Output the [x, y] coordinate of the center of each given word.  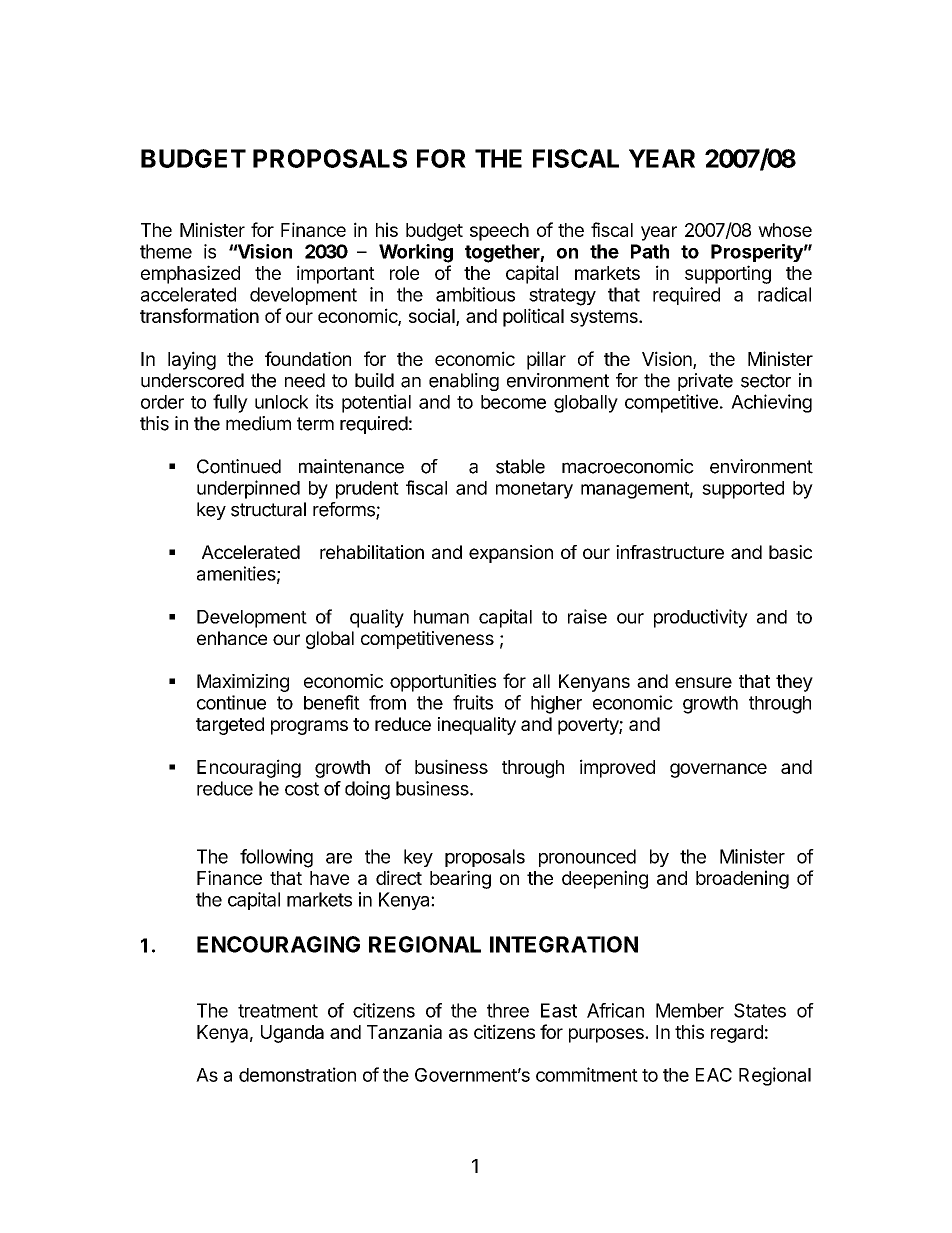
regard [737, 1034]
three [508, 1010]
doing [367, 790]
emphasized [190, 274]
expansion [511, 554]
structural [268, 509]
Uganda [292, 1034]
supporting [728, 274]
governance [718, 770]
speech [499, 232]
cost [302, 789]
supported [743, 490]
